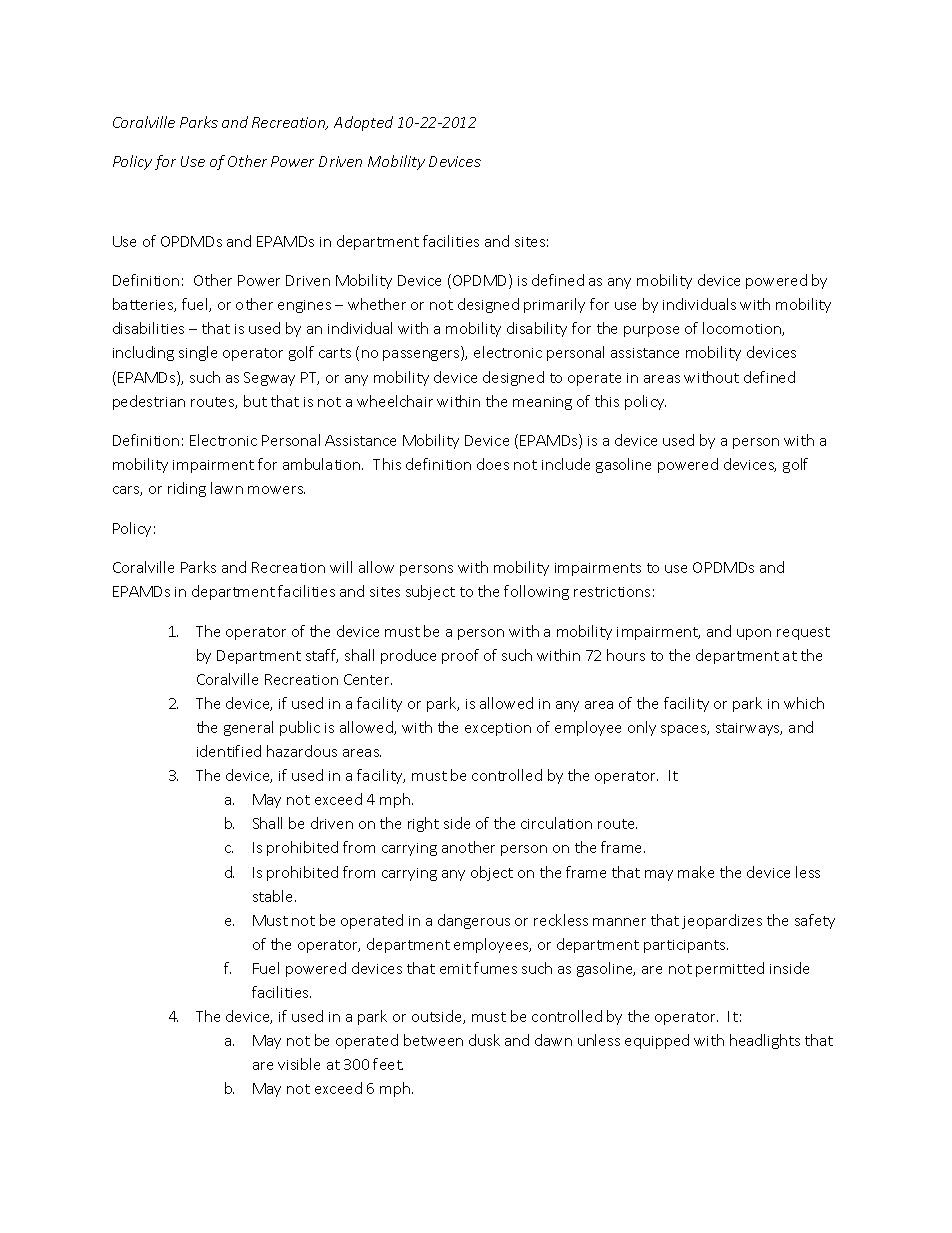  I want to click on visible, so click(299, 1064).
